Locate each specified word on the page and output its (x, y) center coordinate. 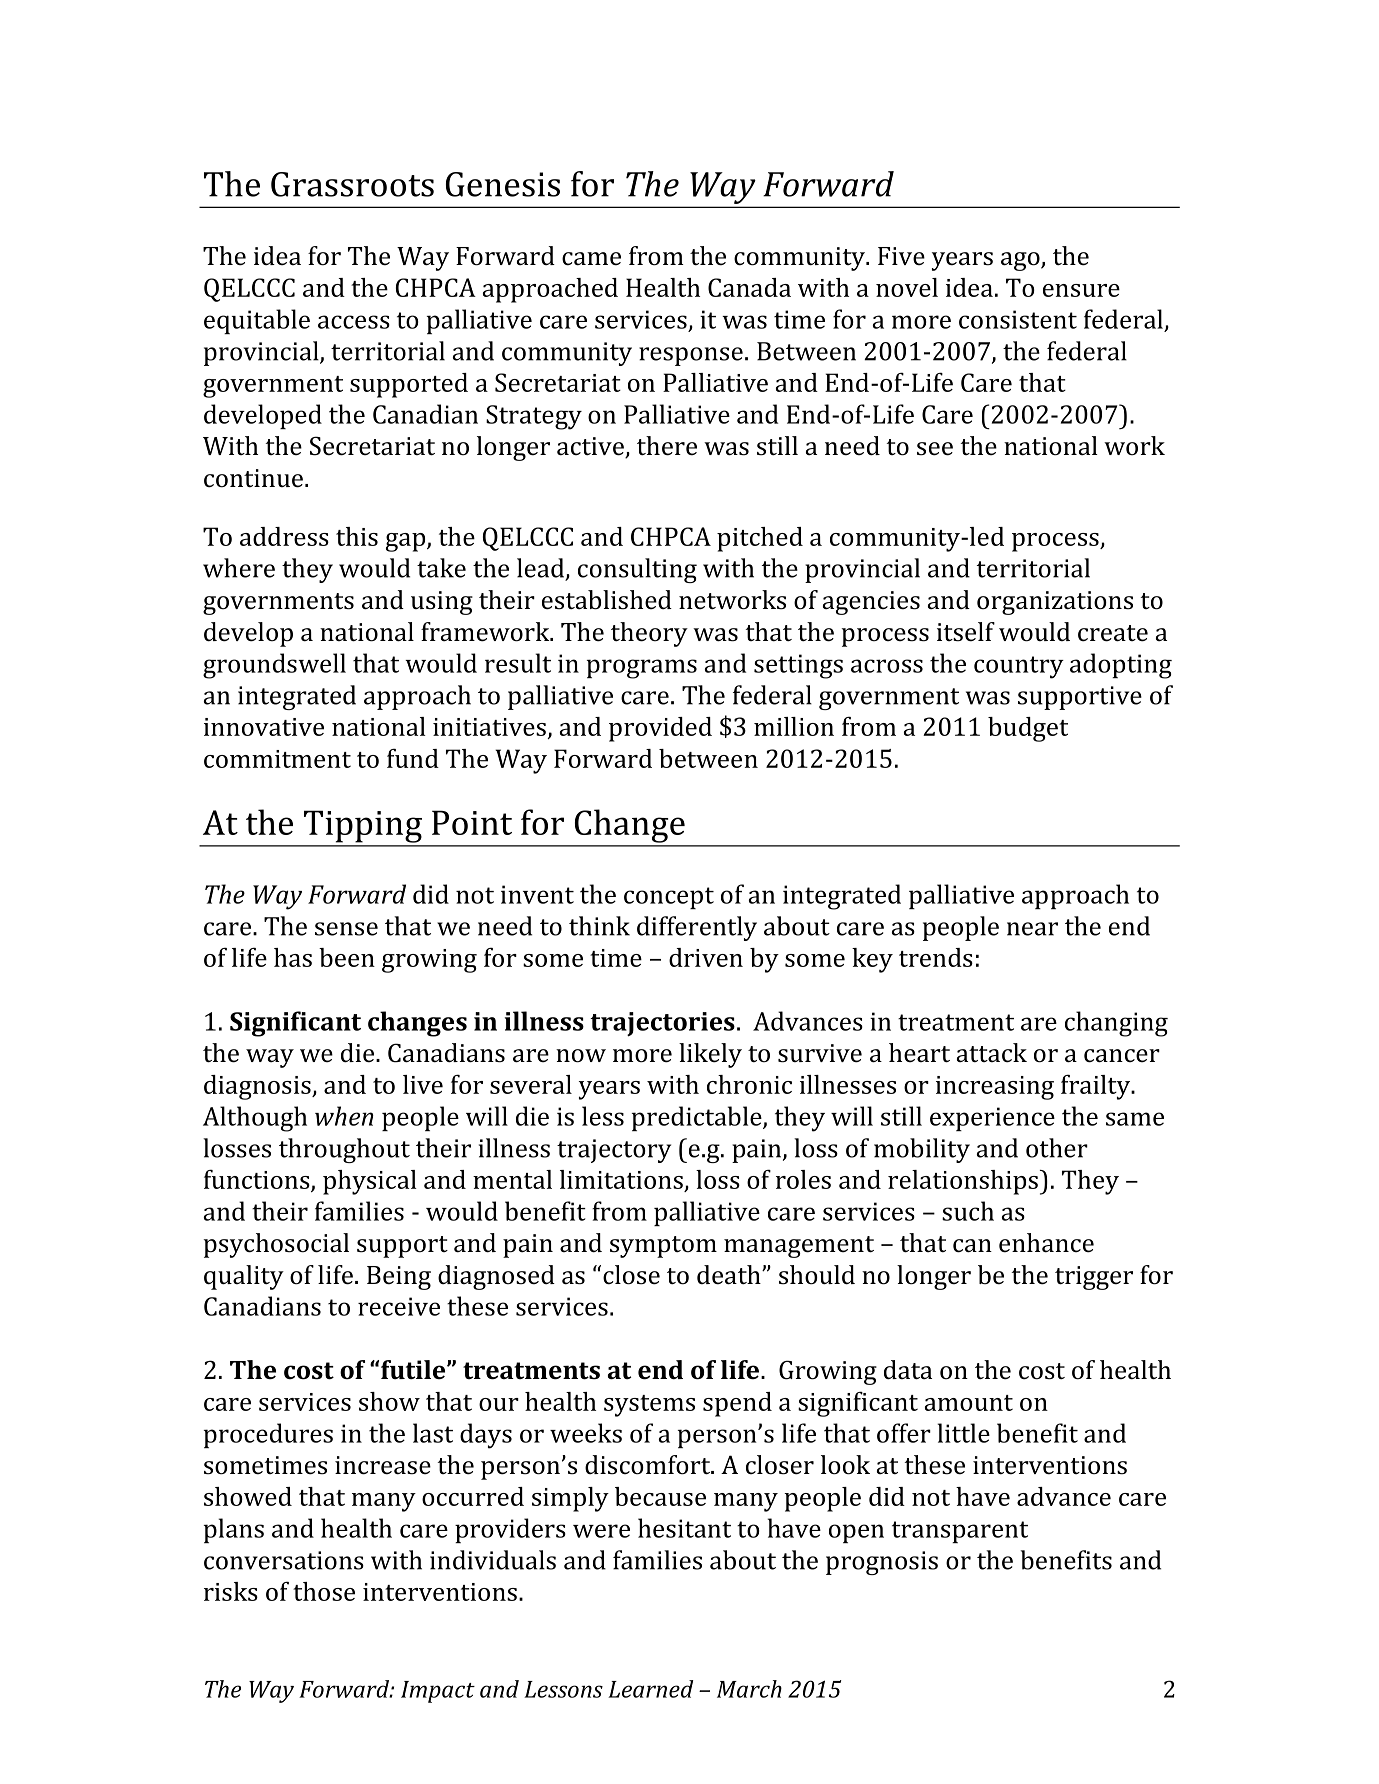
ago (1021, 261)
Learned (650, 1689)
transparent (960, 1532)
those (324, 1591)
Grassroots (352, 184)
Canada (749, 287)
